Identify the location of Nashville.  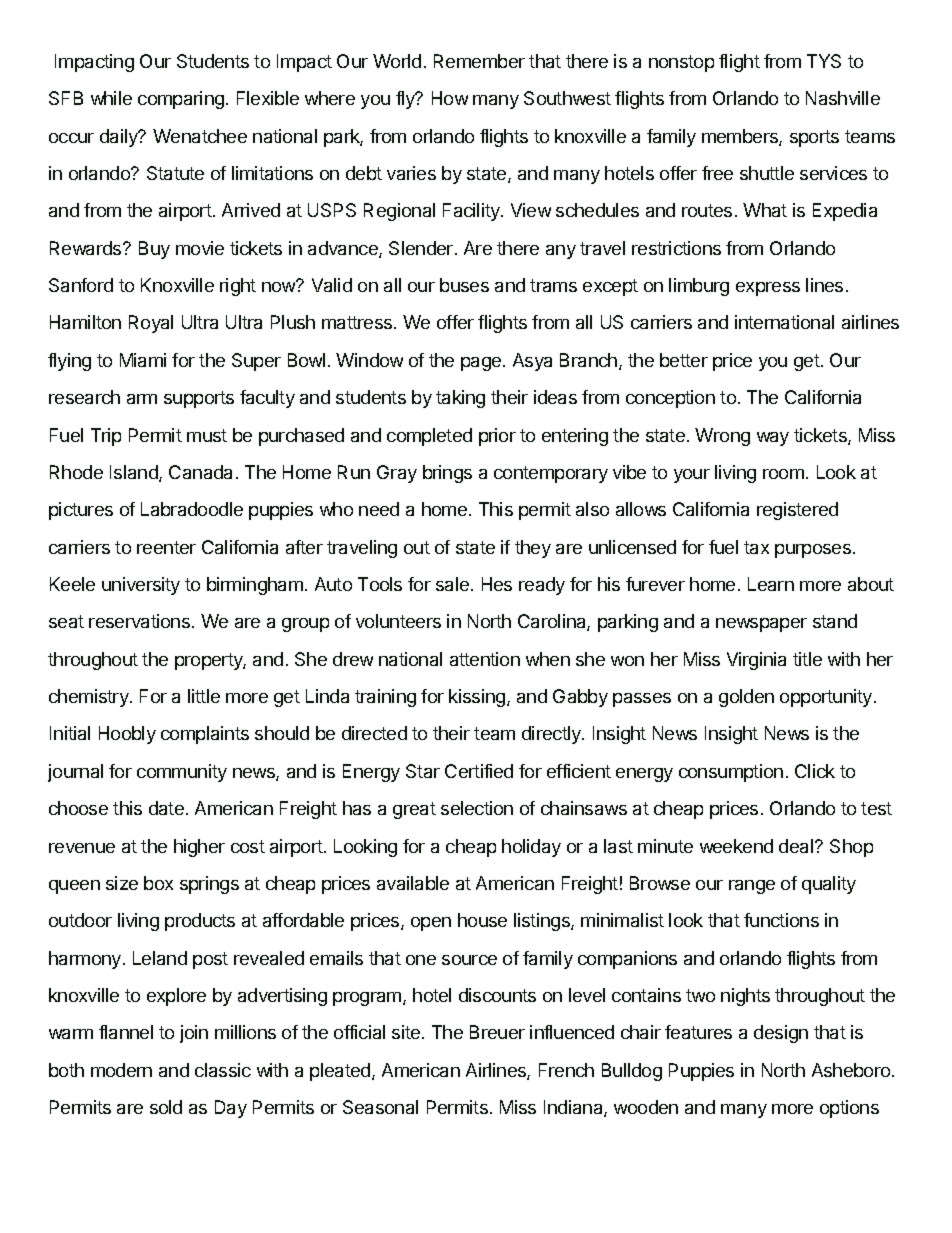
(843, 98).
